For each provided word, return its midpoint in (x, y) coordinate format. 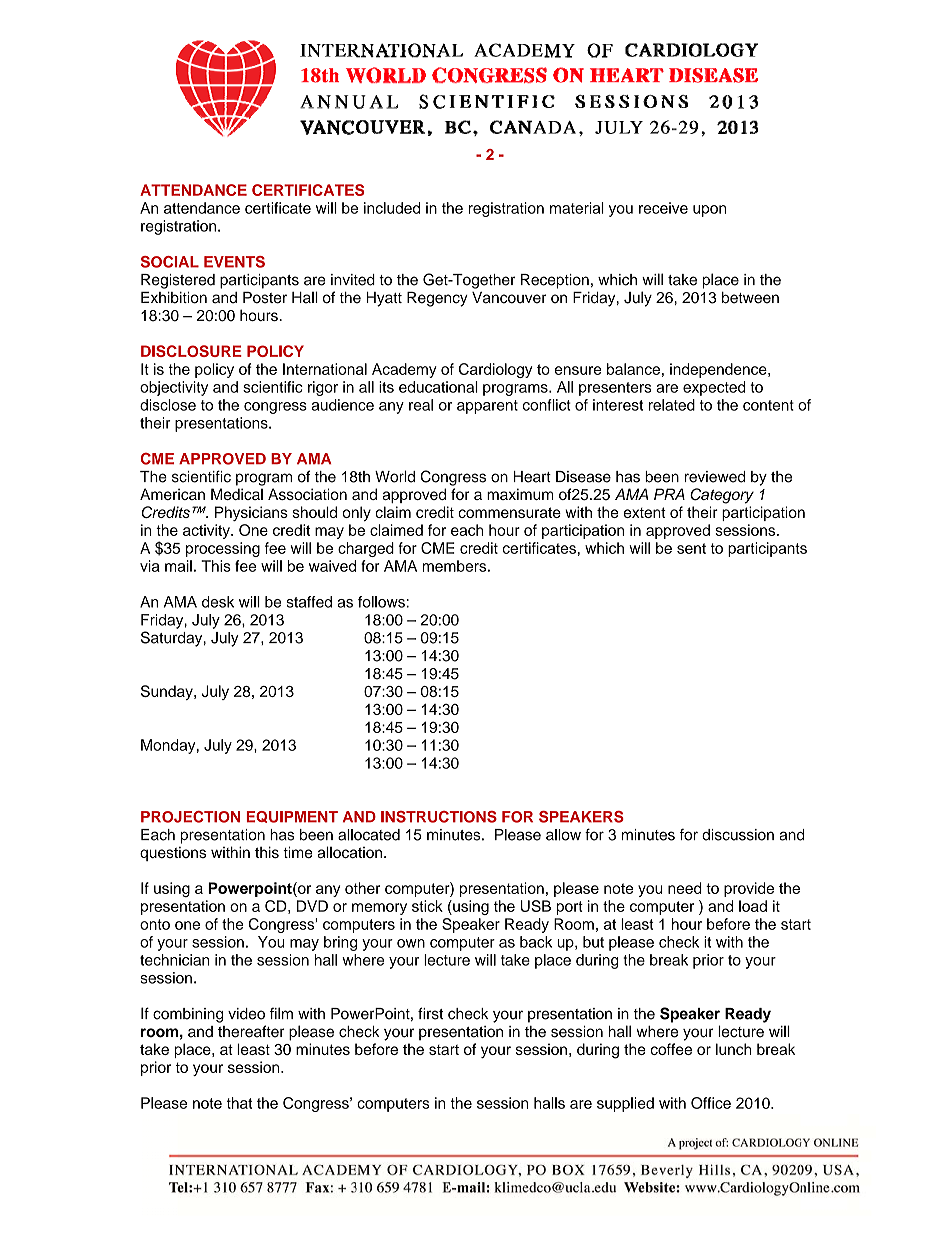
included (392, 208)
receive (663, 208)
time (298, 852)
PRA (669, 494)
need (685, 888)
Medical (237, 494)
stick (427, 906)
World (395, 476)
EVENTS (234, 262)
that (239, 1103)
